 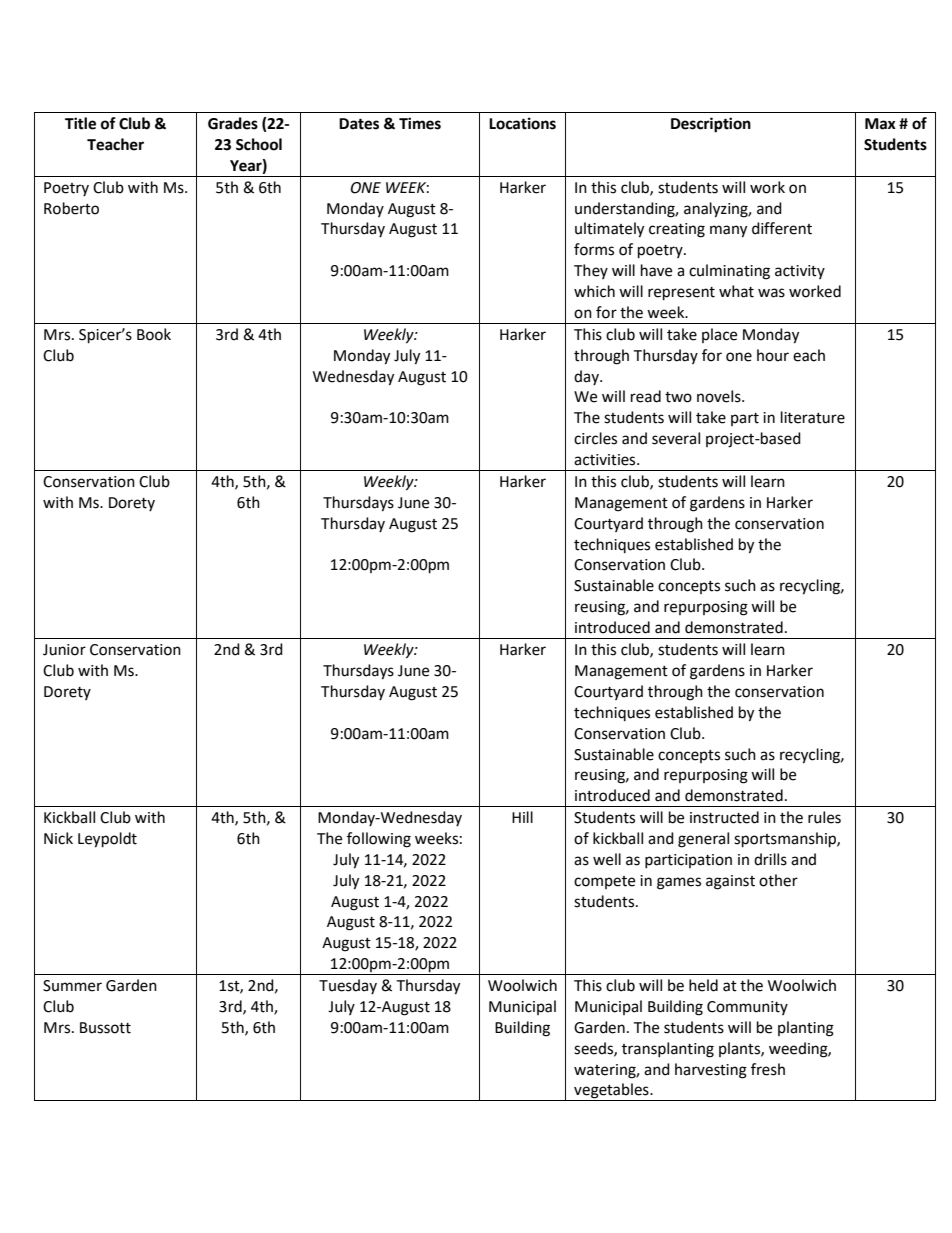 What do you see at coordinates (58, 838) in the image?
I see `Nick` at bounding box center [58, 838].
